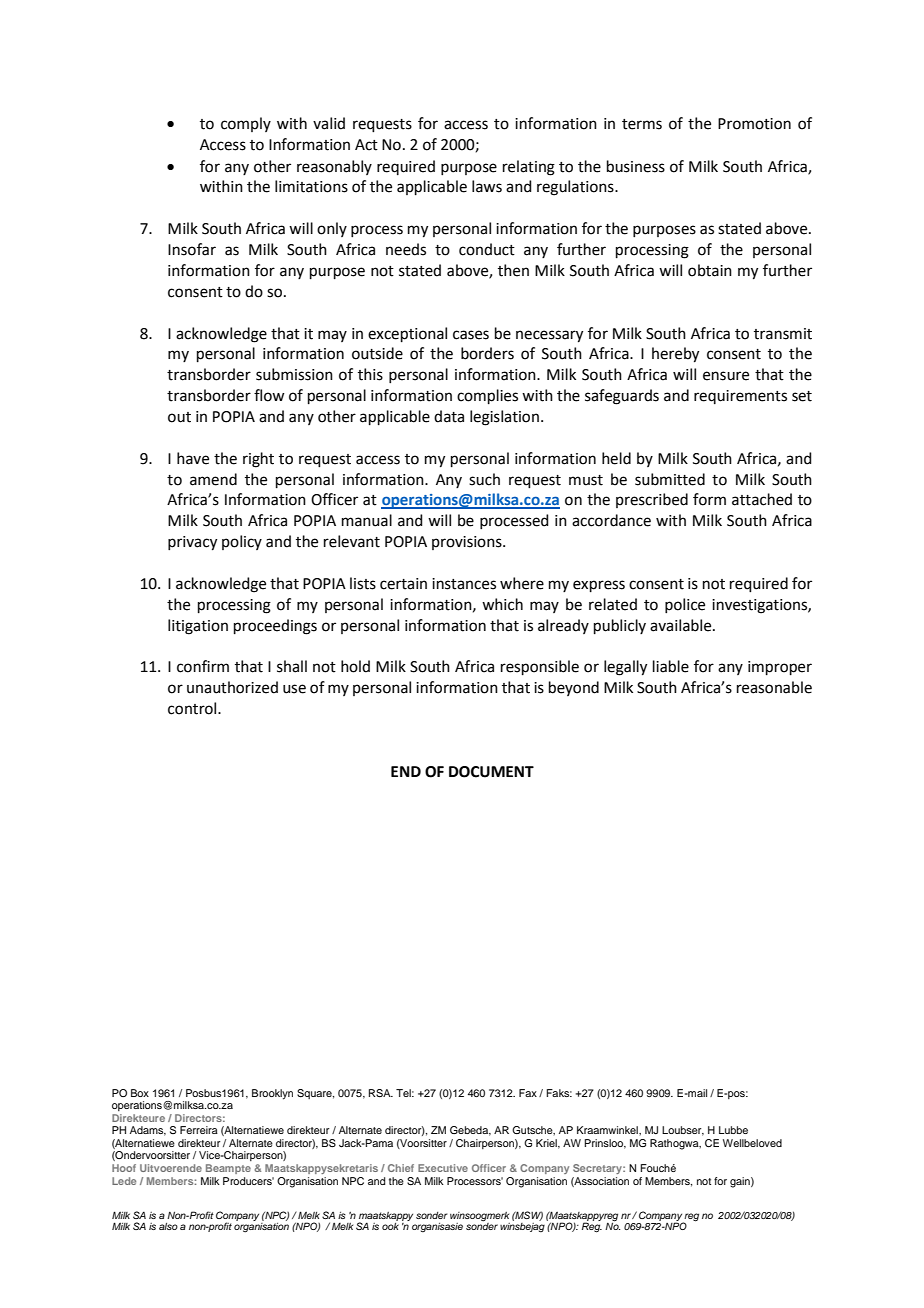  Describe the element at coordinates (168, 1226) in the document. I see `also` at that location.
